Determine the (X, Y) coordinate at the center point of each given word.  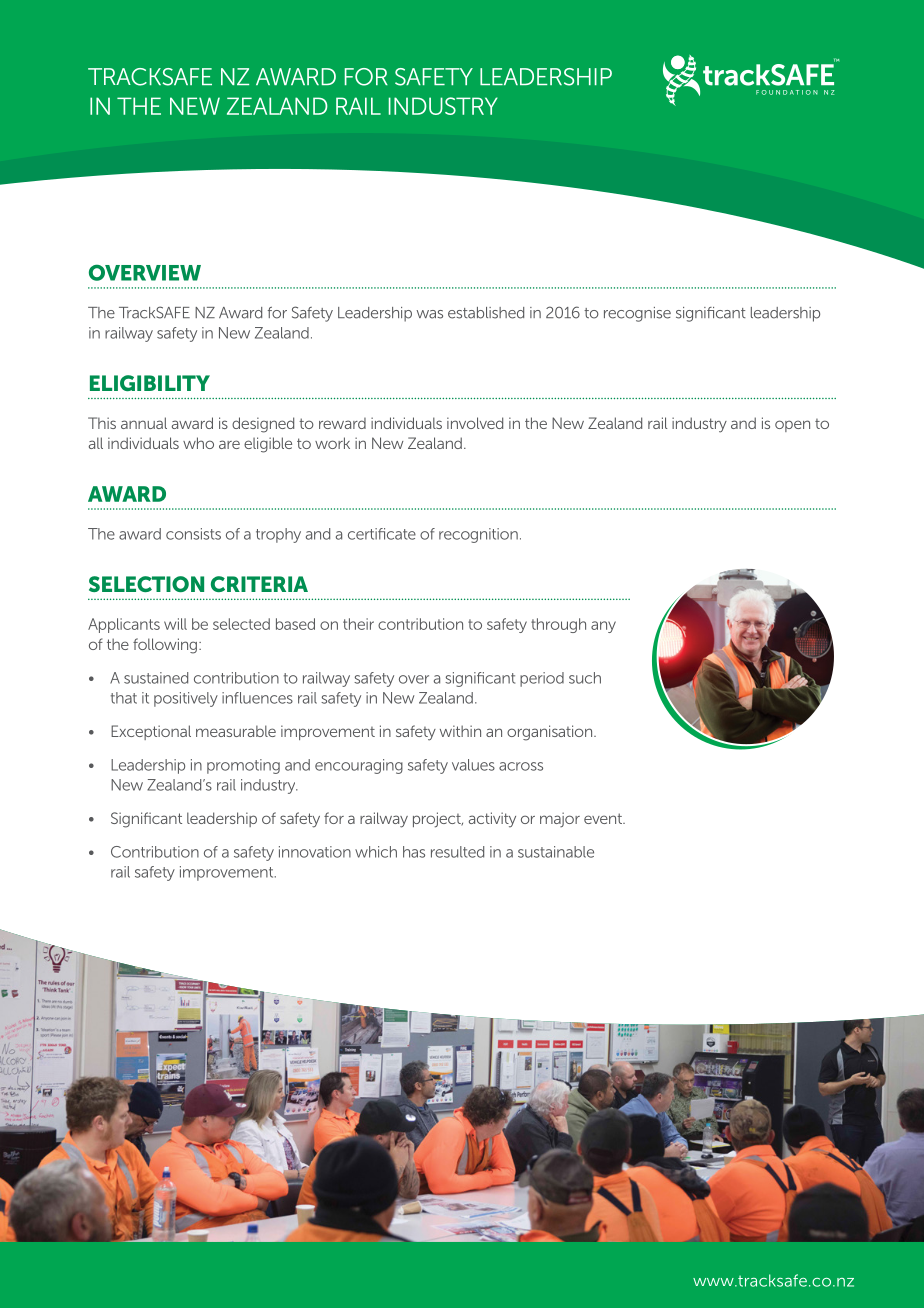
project (438, 820)
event (604, 818)
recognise (637, 314)
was (429, 314)
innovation (315, 852)
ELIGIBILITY (150, 383)
